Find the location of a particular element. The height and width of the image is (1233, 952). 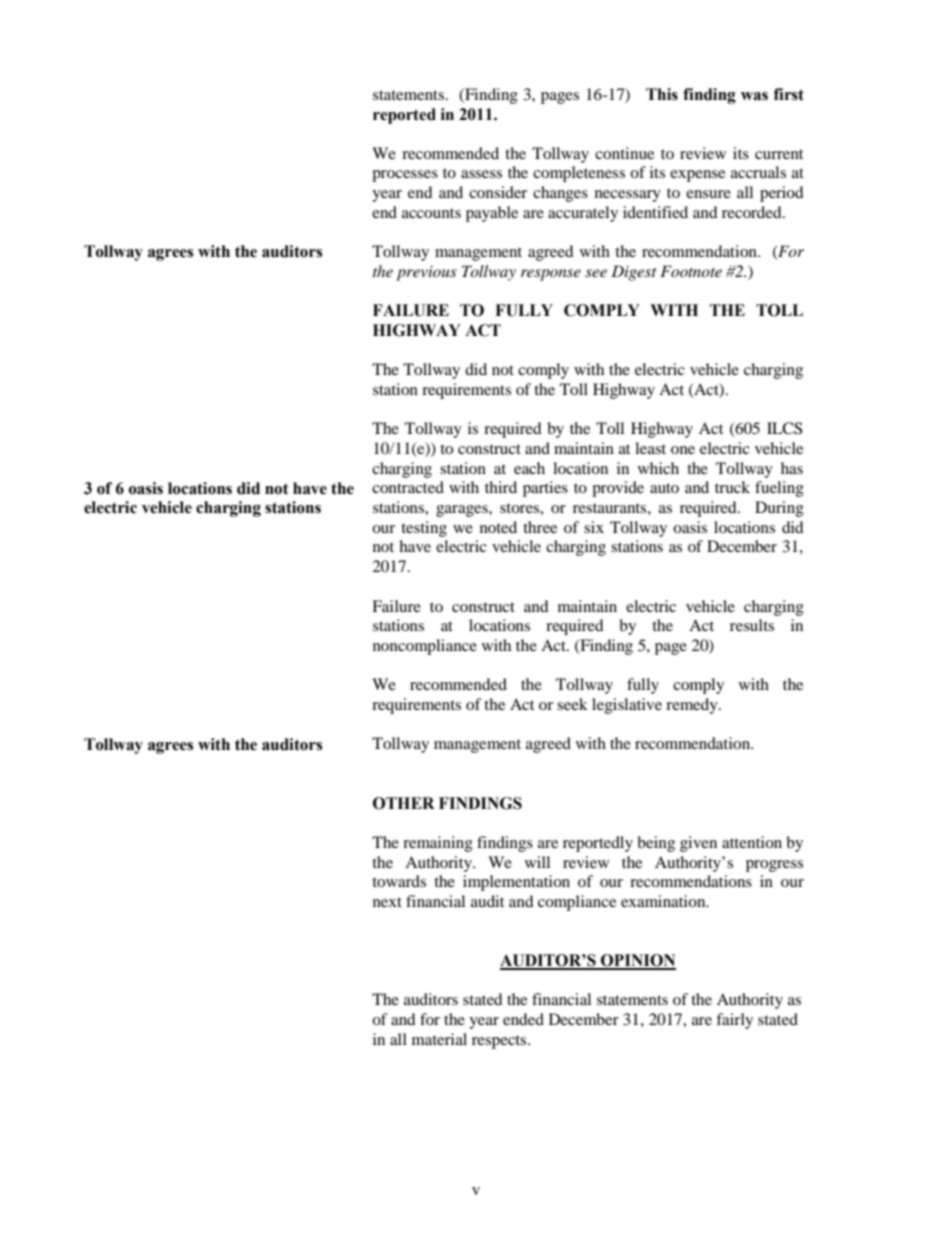

least is located at coordinates (650, 448).
